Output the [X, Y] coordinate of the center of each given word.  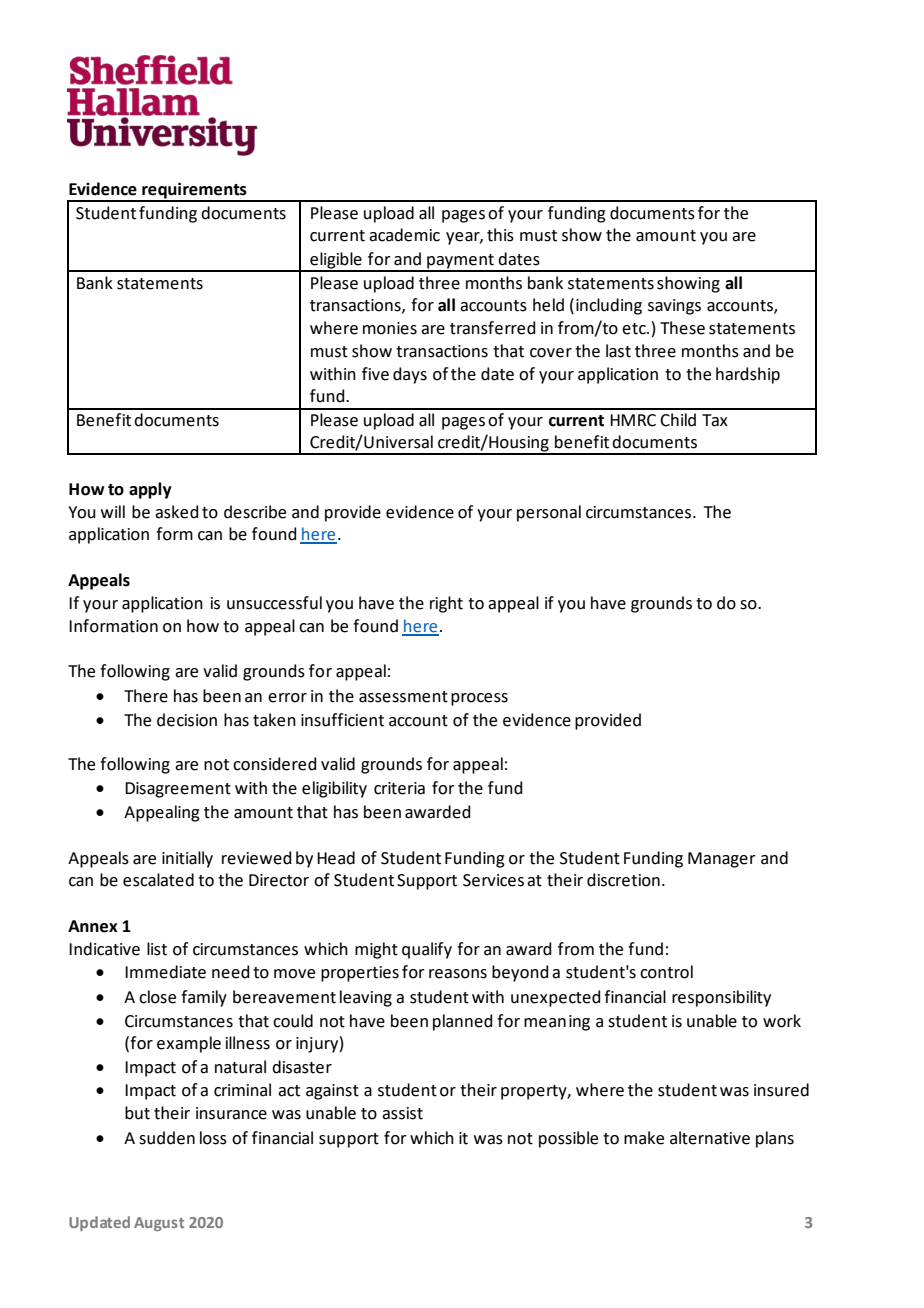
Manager [722, 860]
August [159, 1224]
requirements [194, 191]
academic [404, 235]
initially [187, 859]
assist [402, 1113]
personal [549, 513]
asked [177, 512]
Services [493, 880]
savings [674, 307]
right [446, 604]
